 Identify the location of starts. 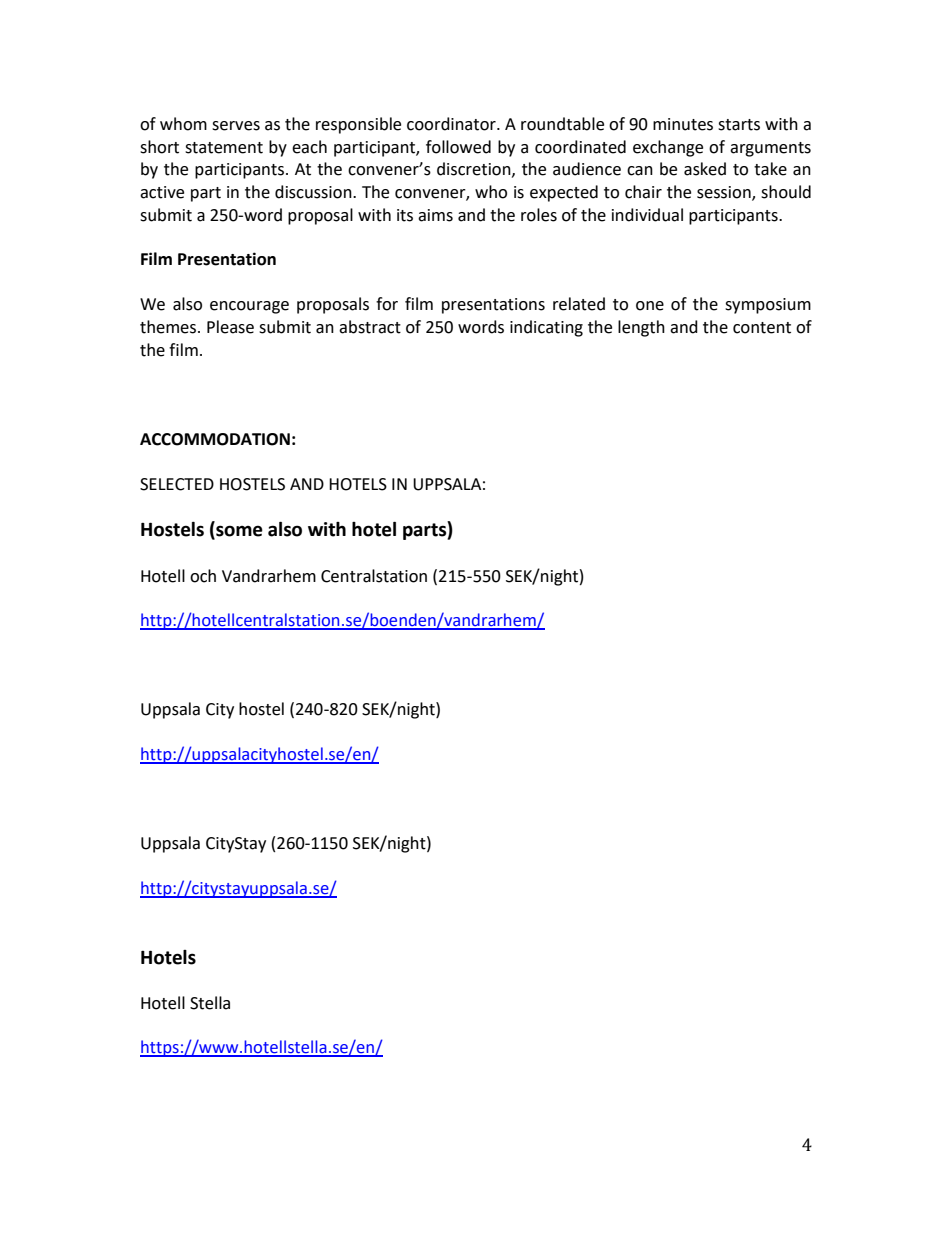
(739, 125).
